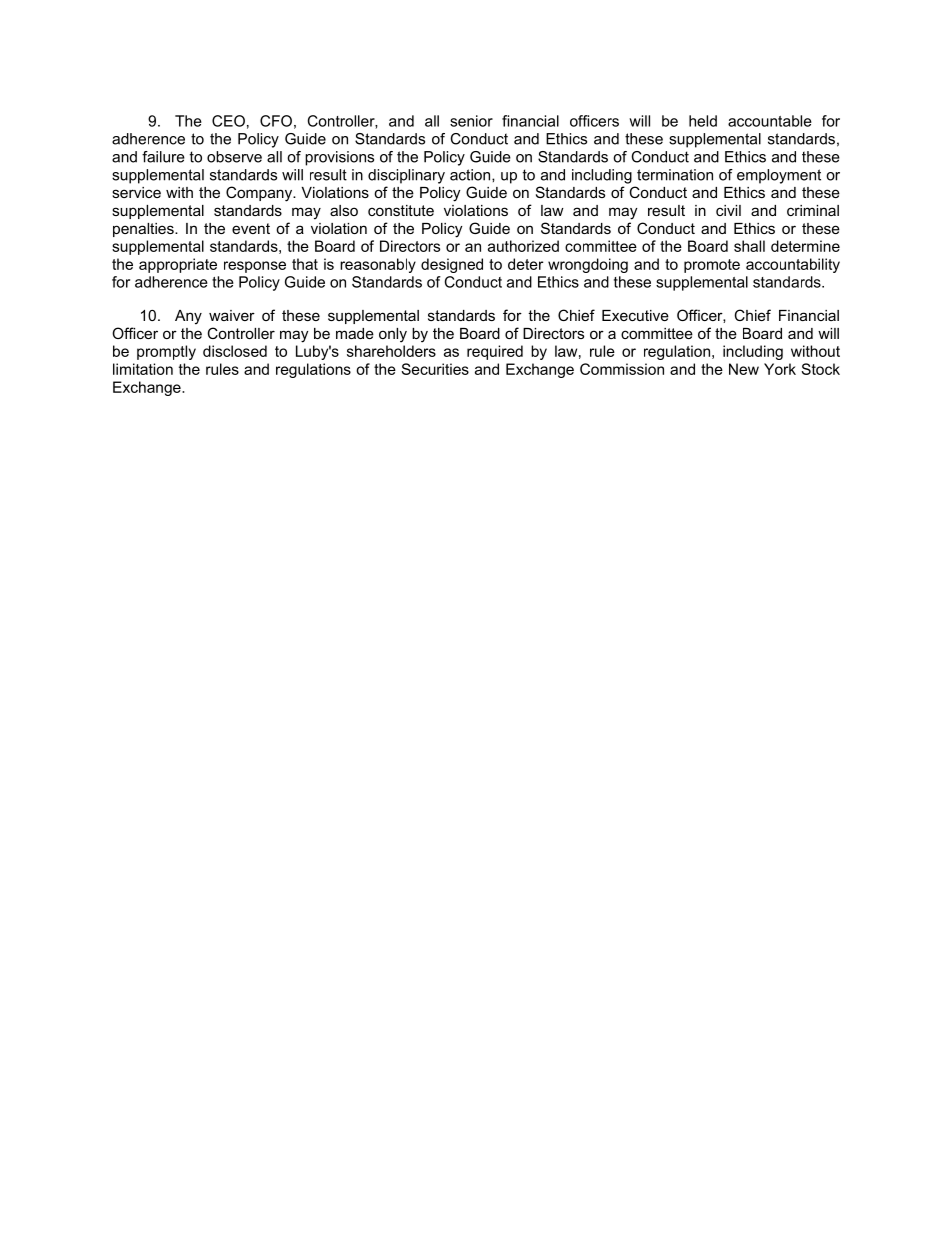  What do you see at coordinates (770, 121) in the screenshot?
I see `accountable` at bounding box center [770, 121].
